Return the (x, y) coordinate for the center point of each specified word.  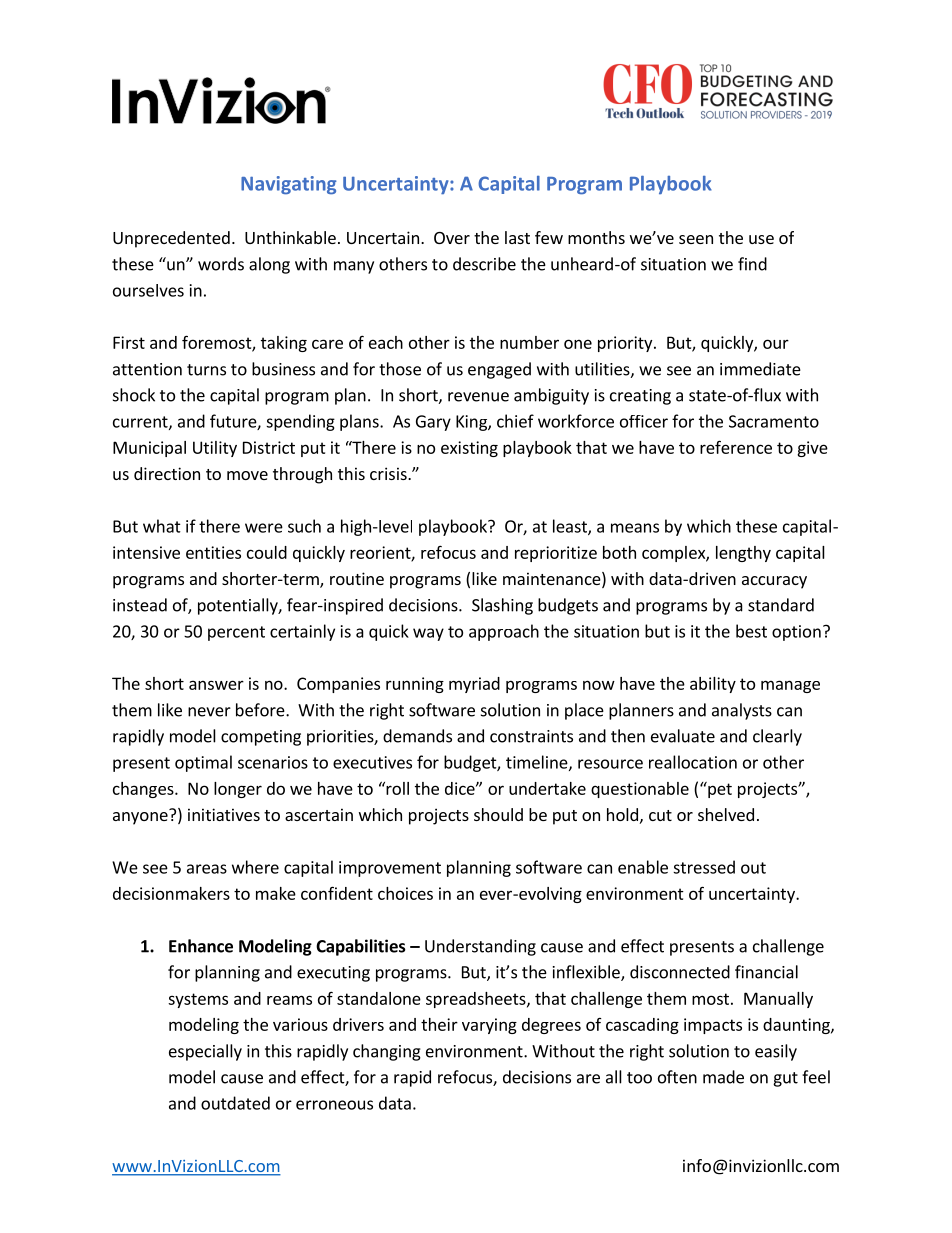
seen (696, 239)
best (751, 631)
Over (452, 238)
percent (236, 633)
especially (205, 1052)
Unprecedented (171, 239)
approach (504, 632)
